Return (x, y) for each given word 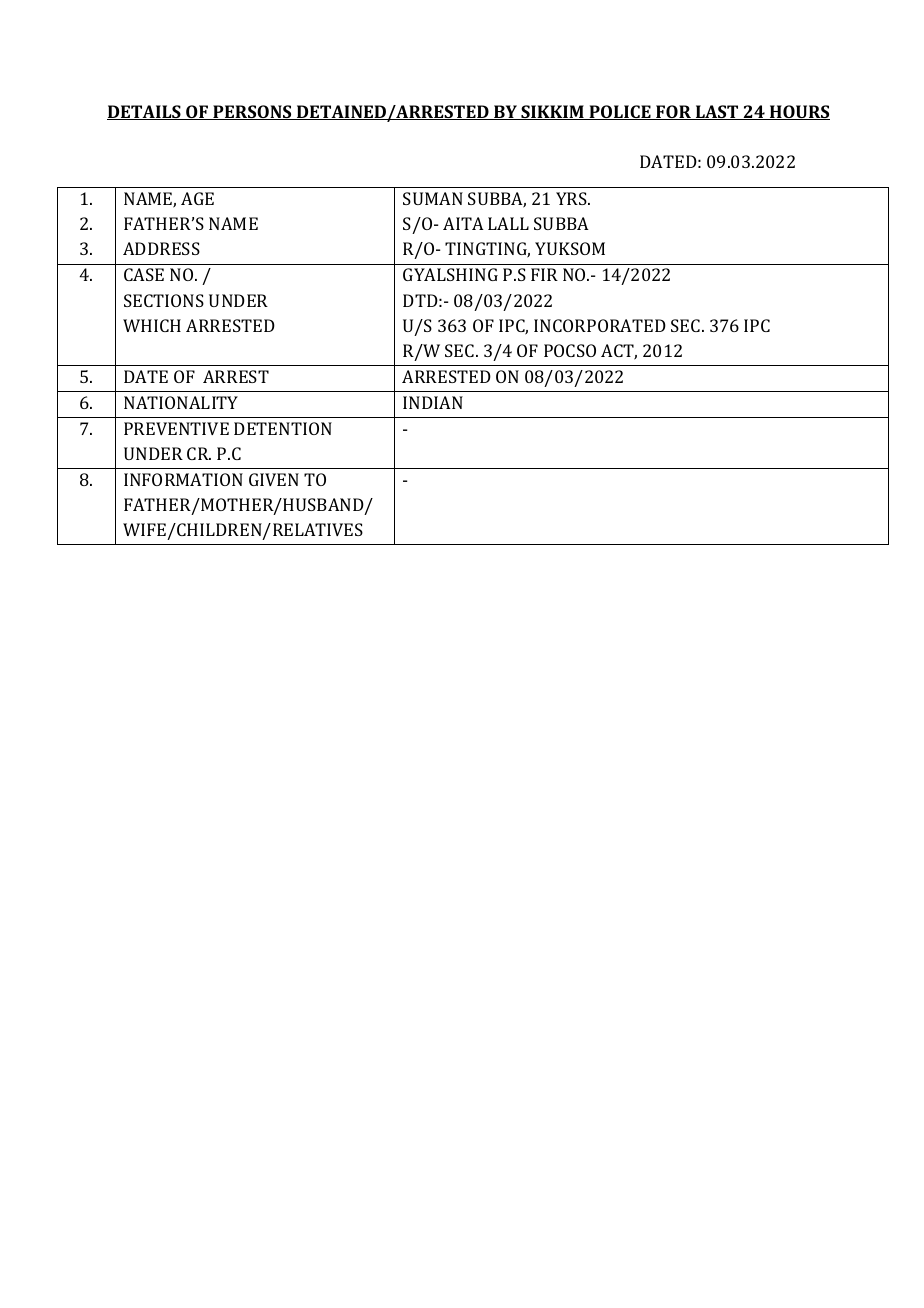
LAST (717, 112)
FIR (544, 274)
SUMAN (433, 198)
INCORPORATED (600, 325)
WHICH (152, 325)
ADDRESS (161, 248)
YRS (572, 198)
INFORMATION (183, 479)
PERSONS (252, 112)
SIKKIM (552, 112)
